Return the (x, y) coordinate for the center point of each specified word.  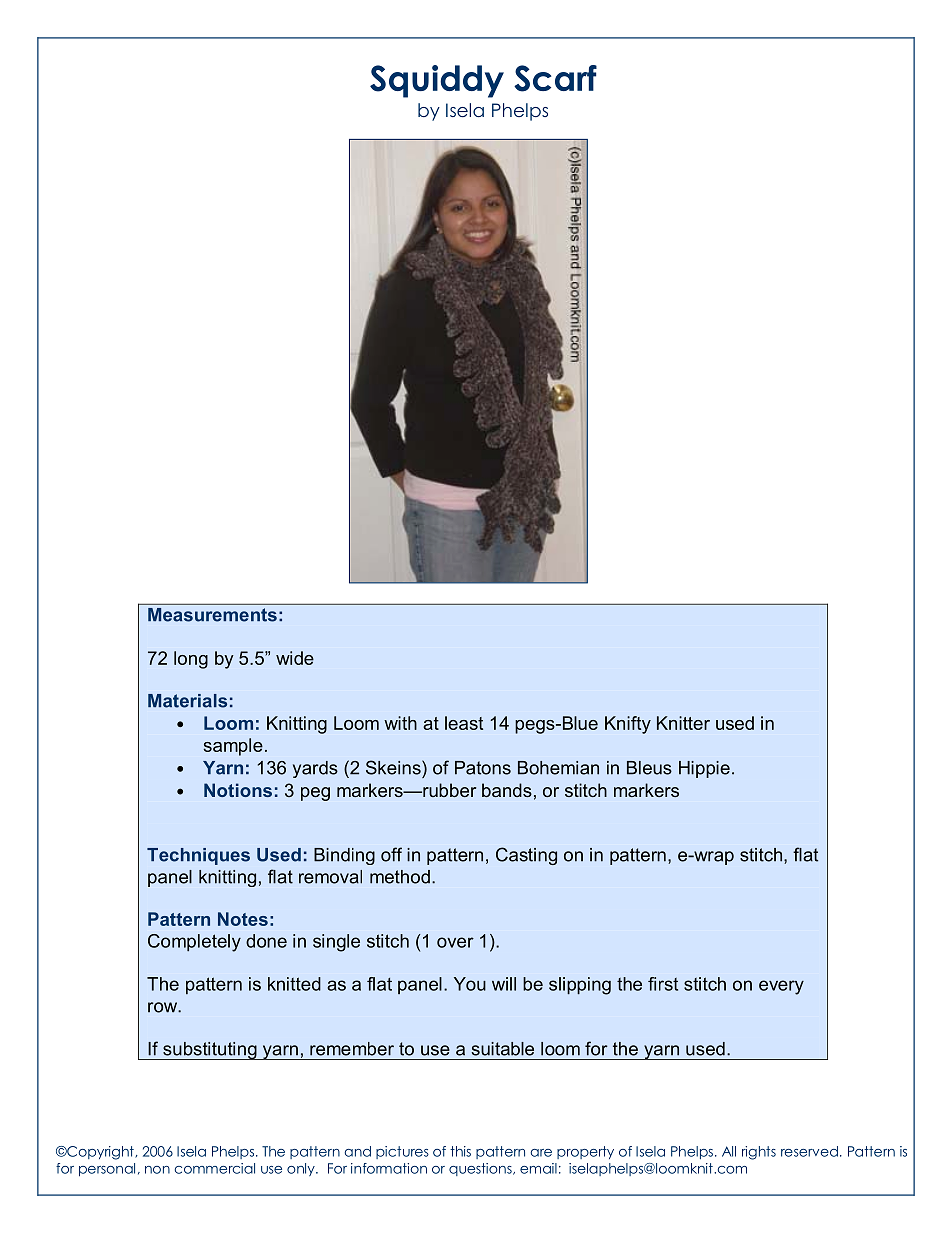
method (400, 877)
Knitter (683, 723)
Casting (526, 856)
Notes (243, 919)
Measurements (212, 615)
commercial (215, 1168)
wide (295, 658)
